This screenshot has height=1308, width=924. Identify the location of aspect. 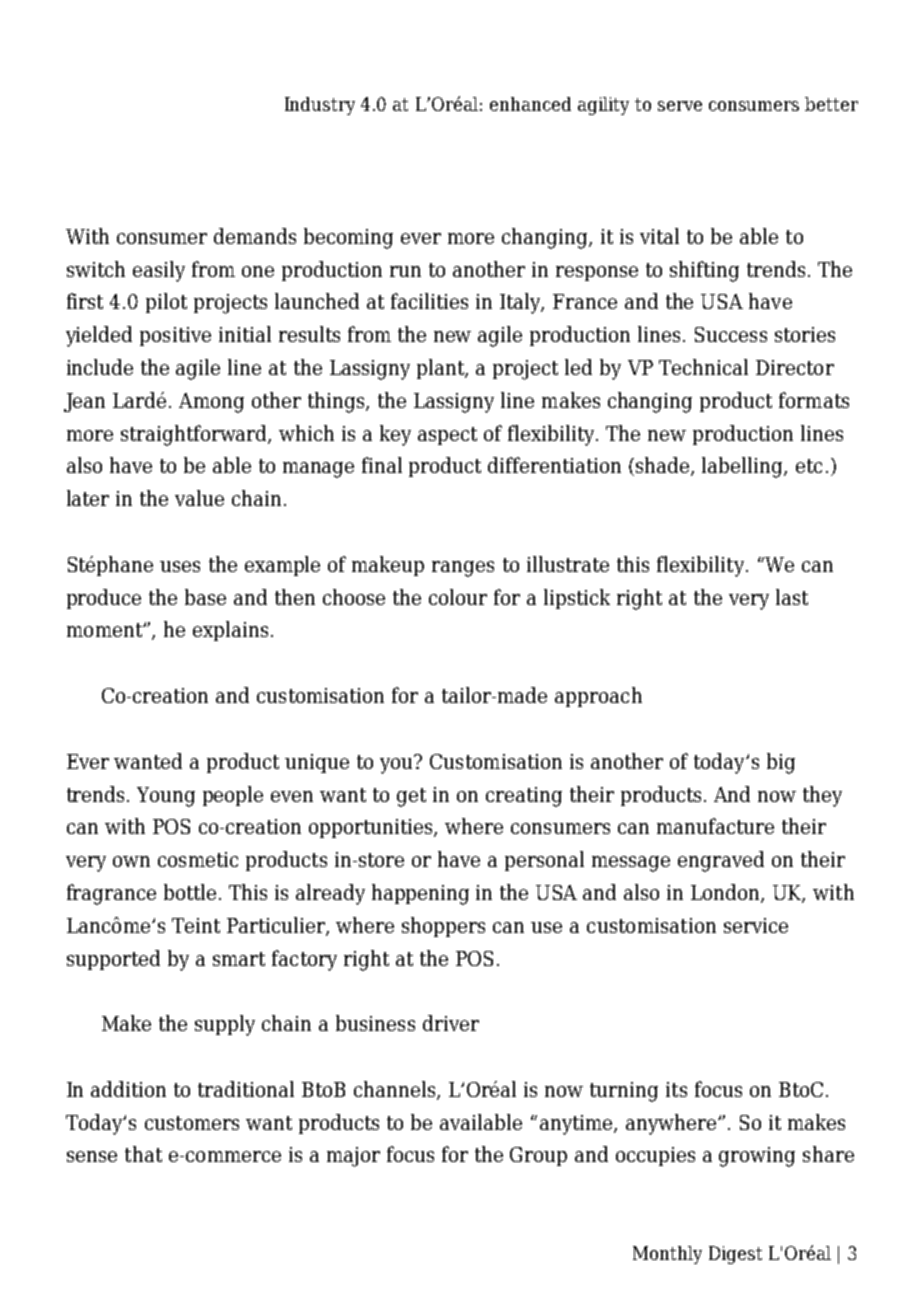
(447, 436).
